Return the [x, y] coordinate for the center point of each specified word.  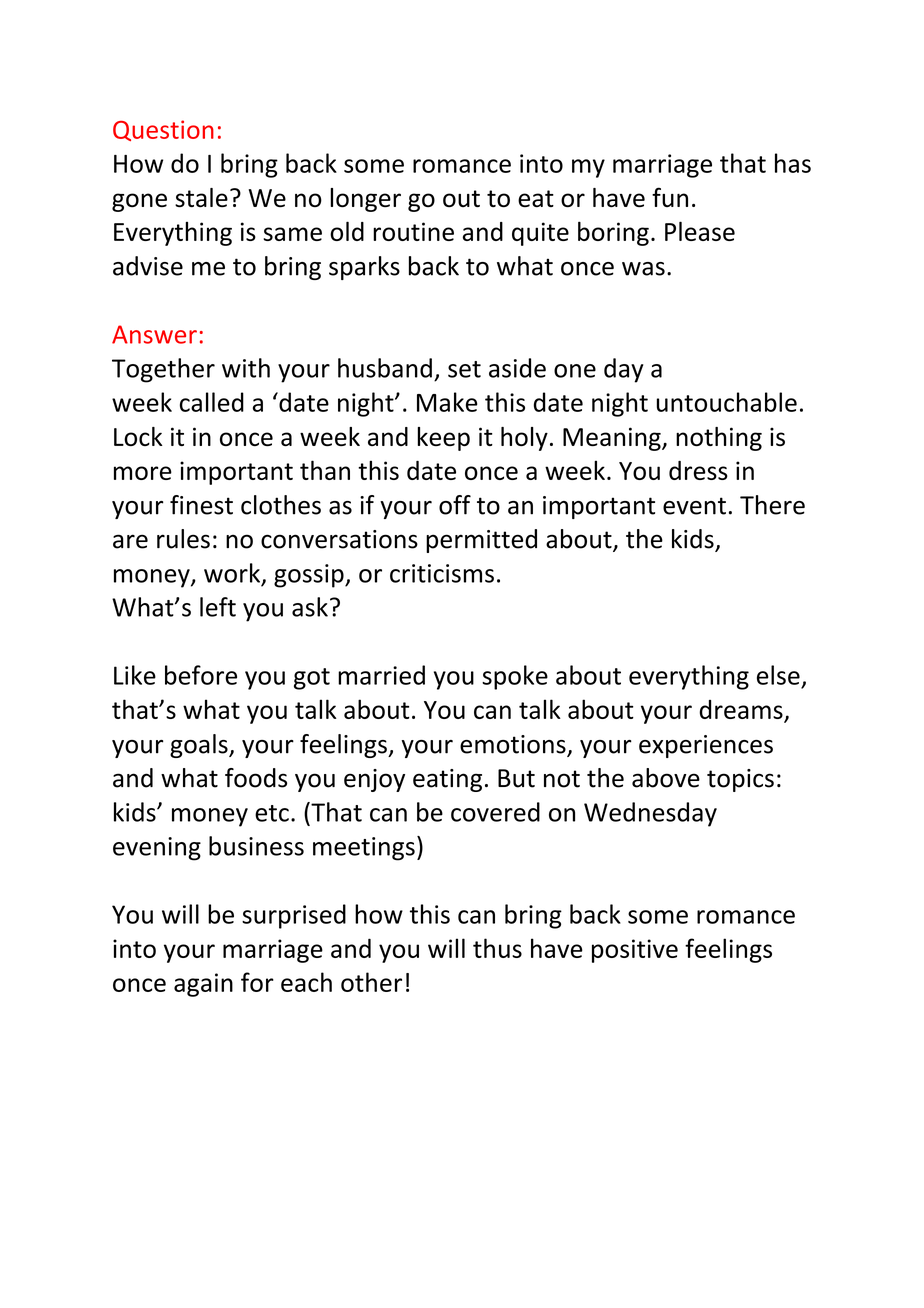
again [203, 985]
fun [670, 197]
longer [365, 200]
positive [635, 951]
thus [497, 948]
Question [163, 130]
